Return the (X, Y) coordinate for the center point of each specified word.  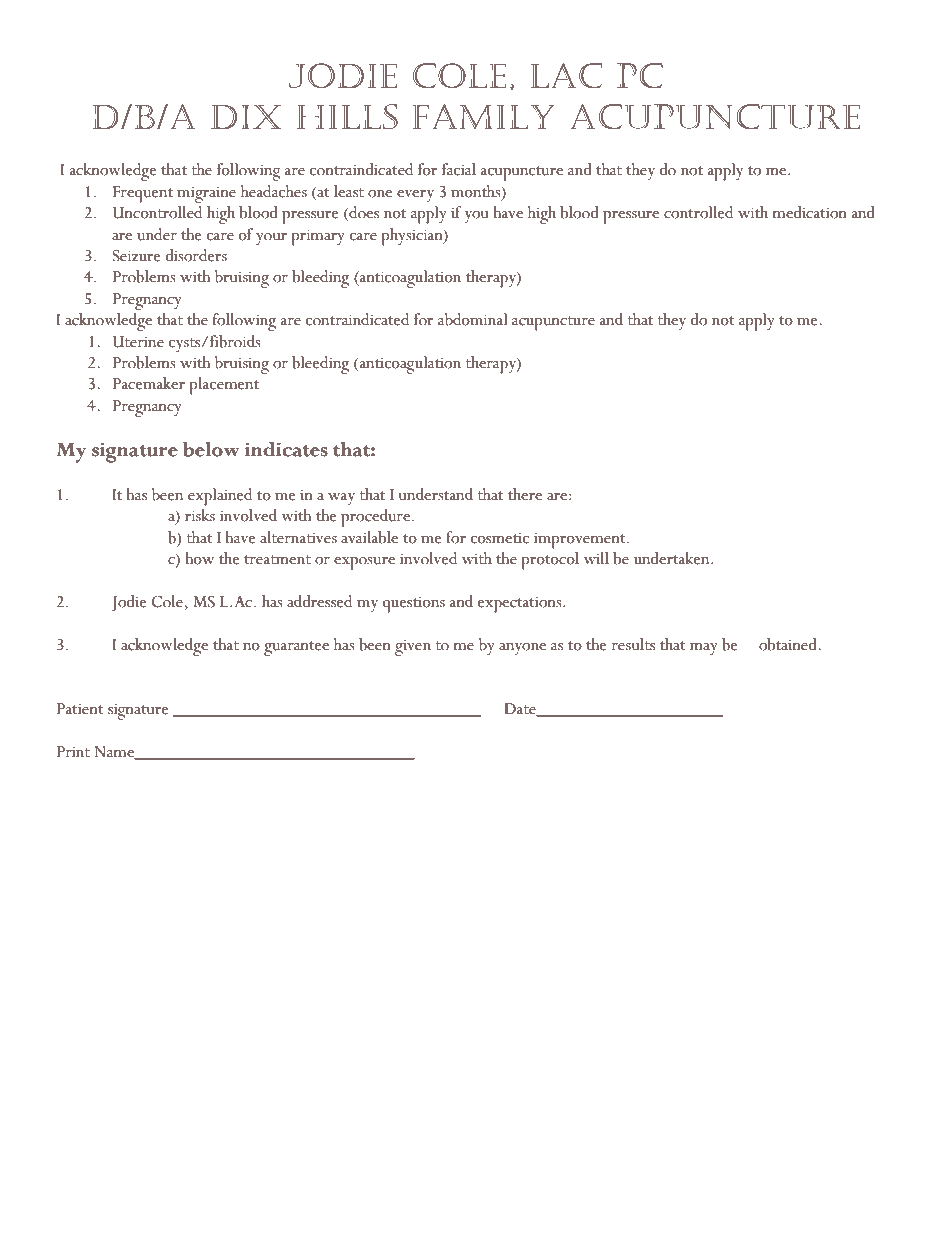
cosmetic (500, 538)
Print (73, 752)
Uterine (138, 342)
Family (483, 116)
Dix (246, 117)
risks (200, 515)
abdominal (472, 319)
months (477, 191)
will (596, 558)
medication (809, 212)
